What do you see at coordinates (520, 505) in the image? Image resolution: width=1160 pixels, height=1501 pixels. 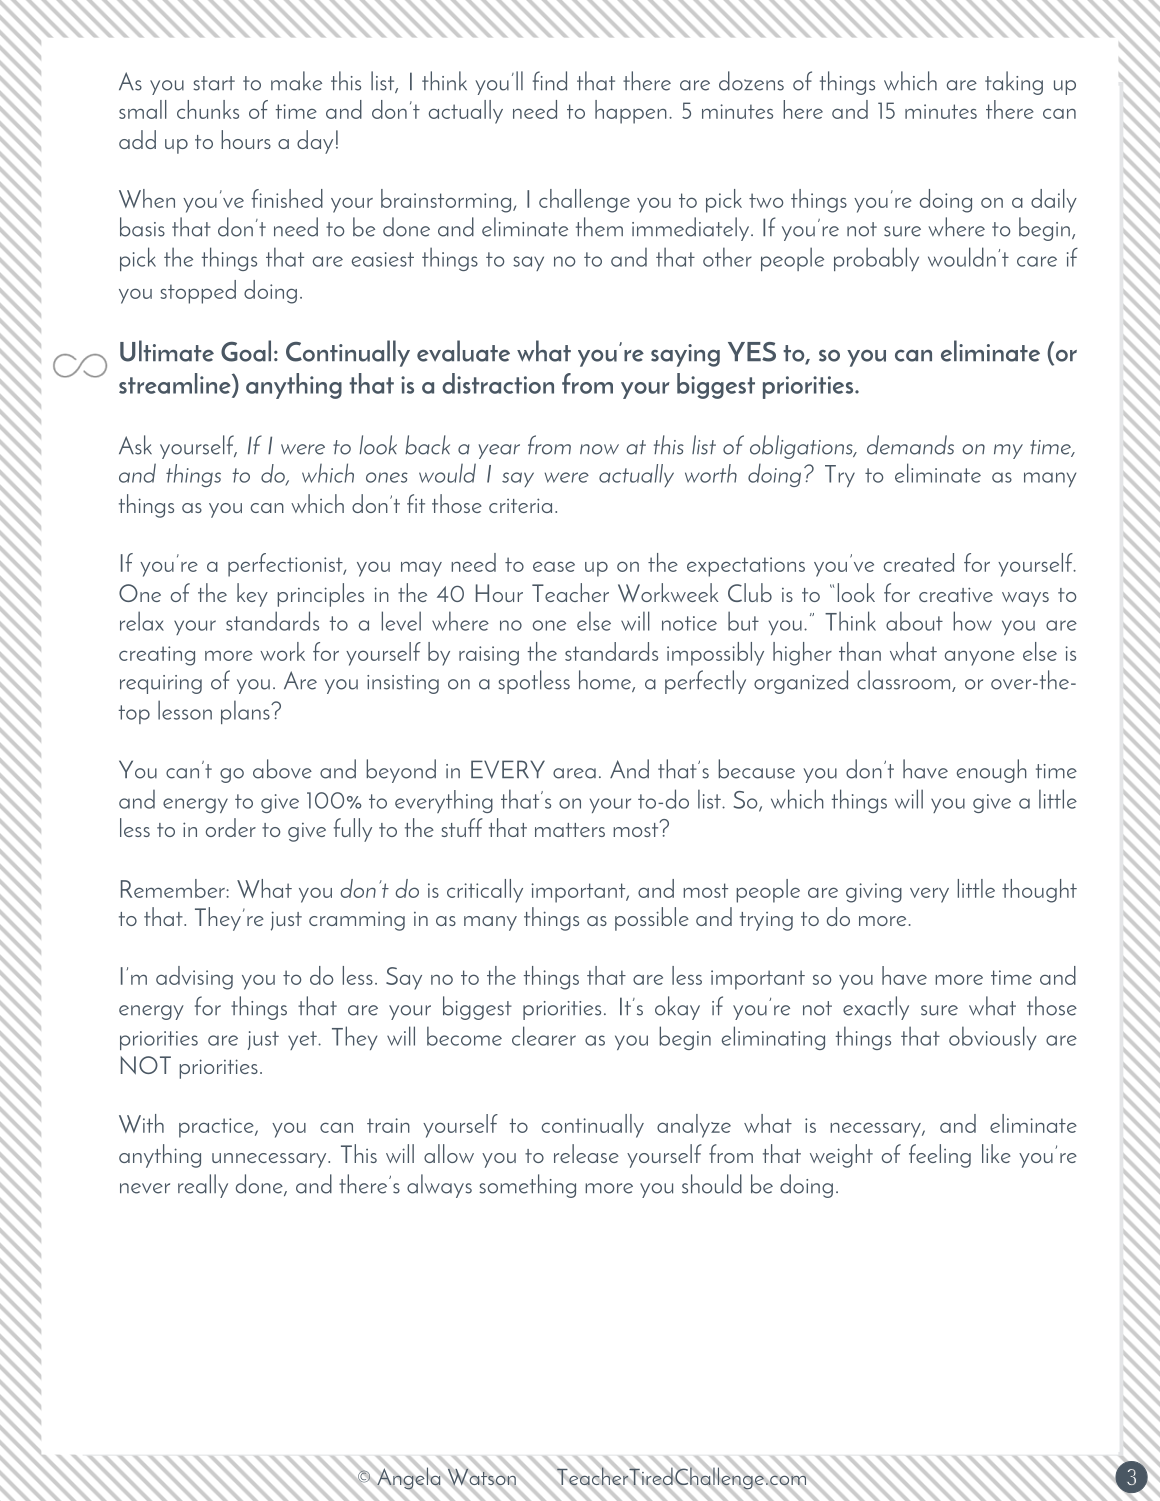 I see `criteria` at bounding box center [520, 505].
